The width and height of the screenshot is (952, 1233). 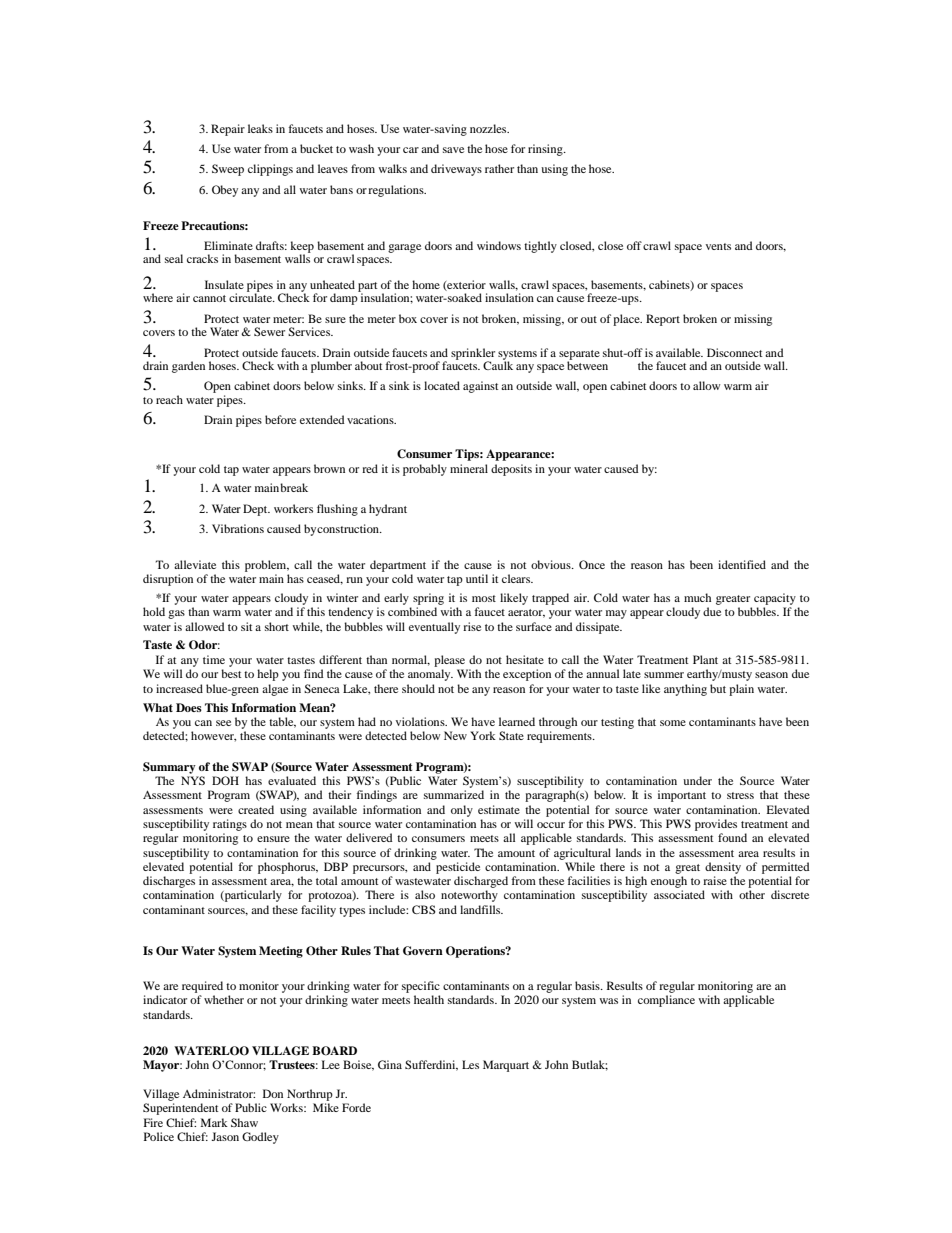 I want to click on driveways, so click(x=456, y=170).
